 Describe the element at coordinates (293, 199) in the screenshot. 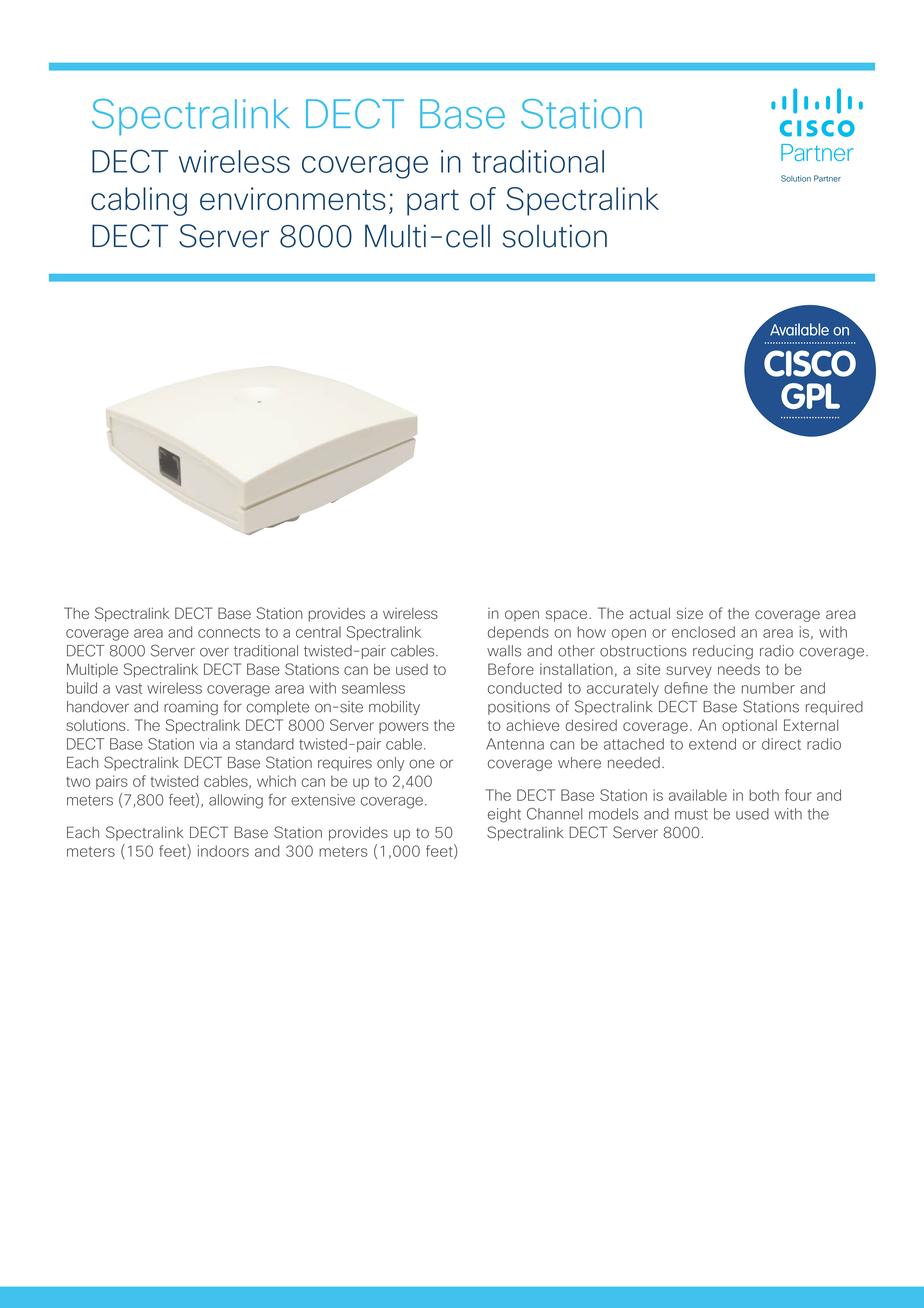

I see `environments` at that location.
